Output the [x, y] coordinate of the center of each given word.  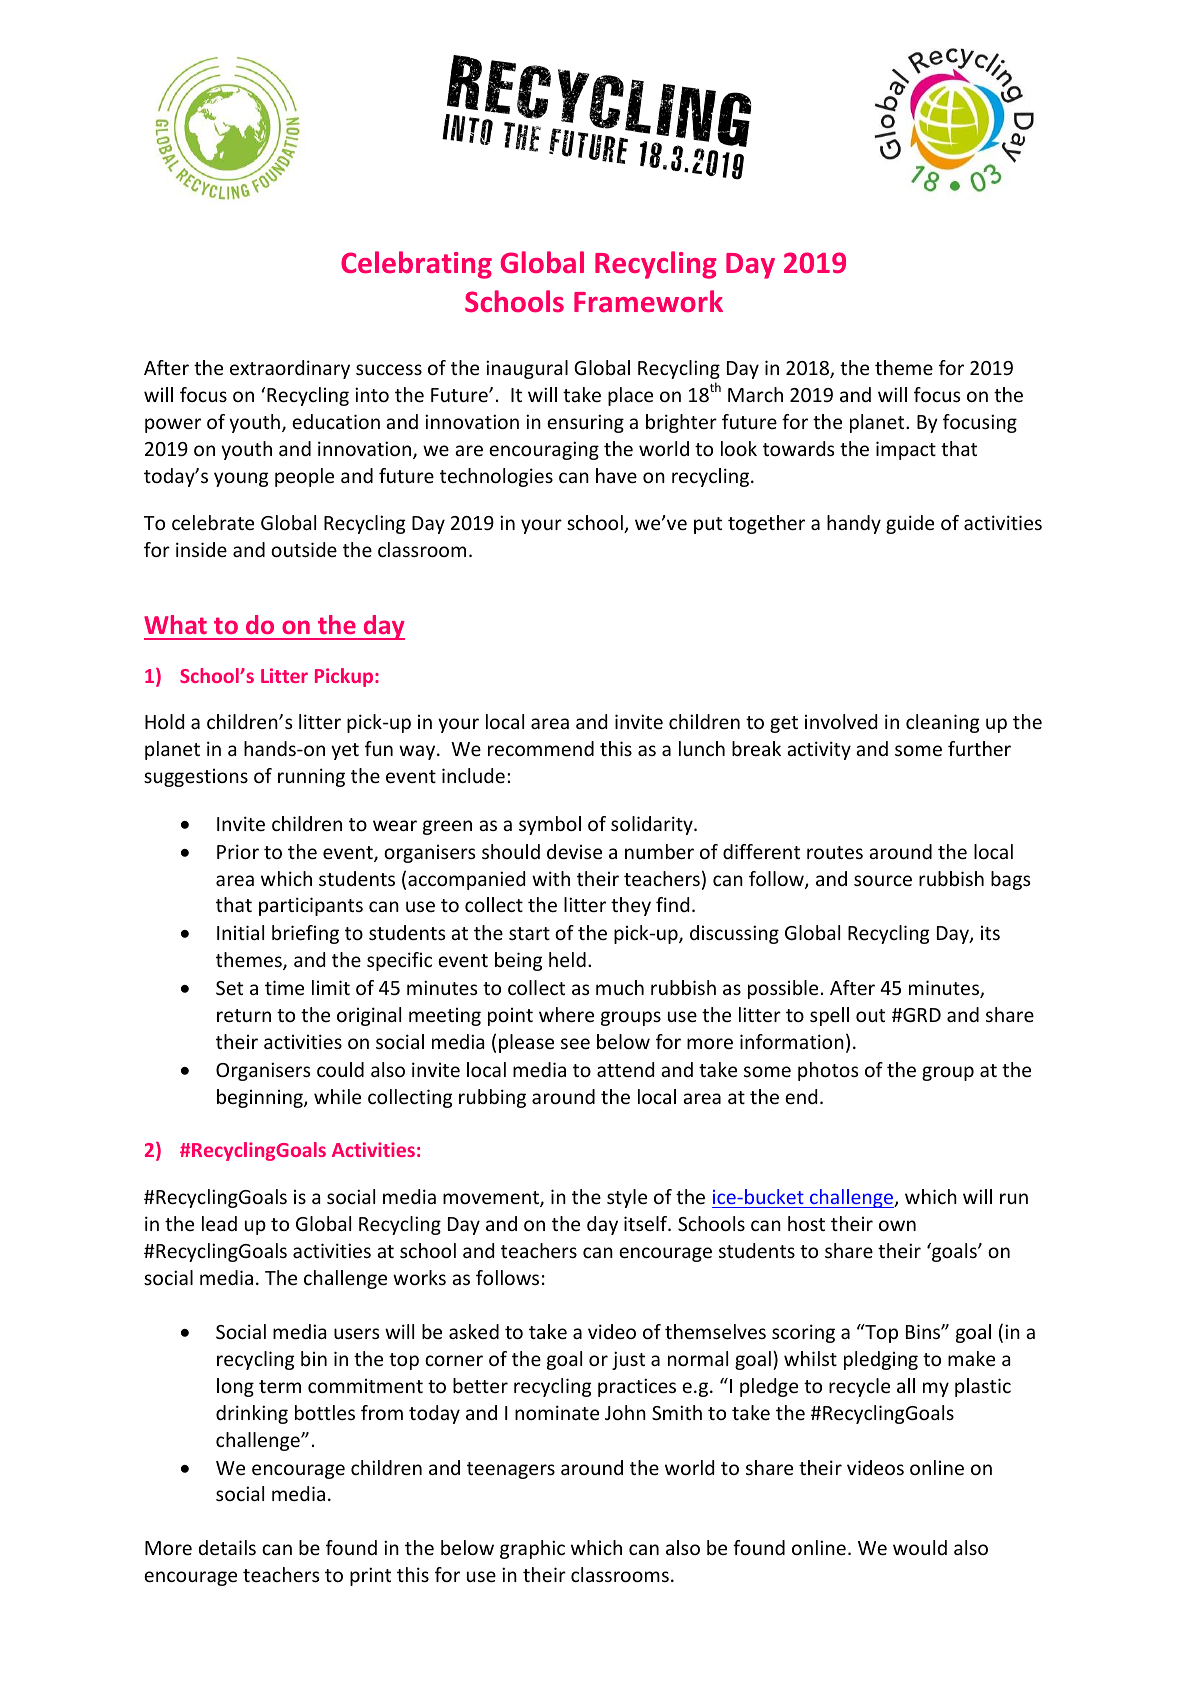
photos [828, 1071]
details [227, 1547]
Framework [648, 301]
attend [625, 1069]
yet [345, 751]
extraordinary [290, 369]
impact [906, 450]
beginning [261, 1098]
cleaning [942, 723]
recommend [541, 748]
